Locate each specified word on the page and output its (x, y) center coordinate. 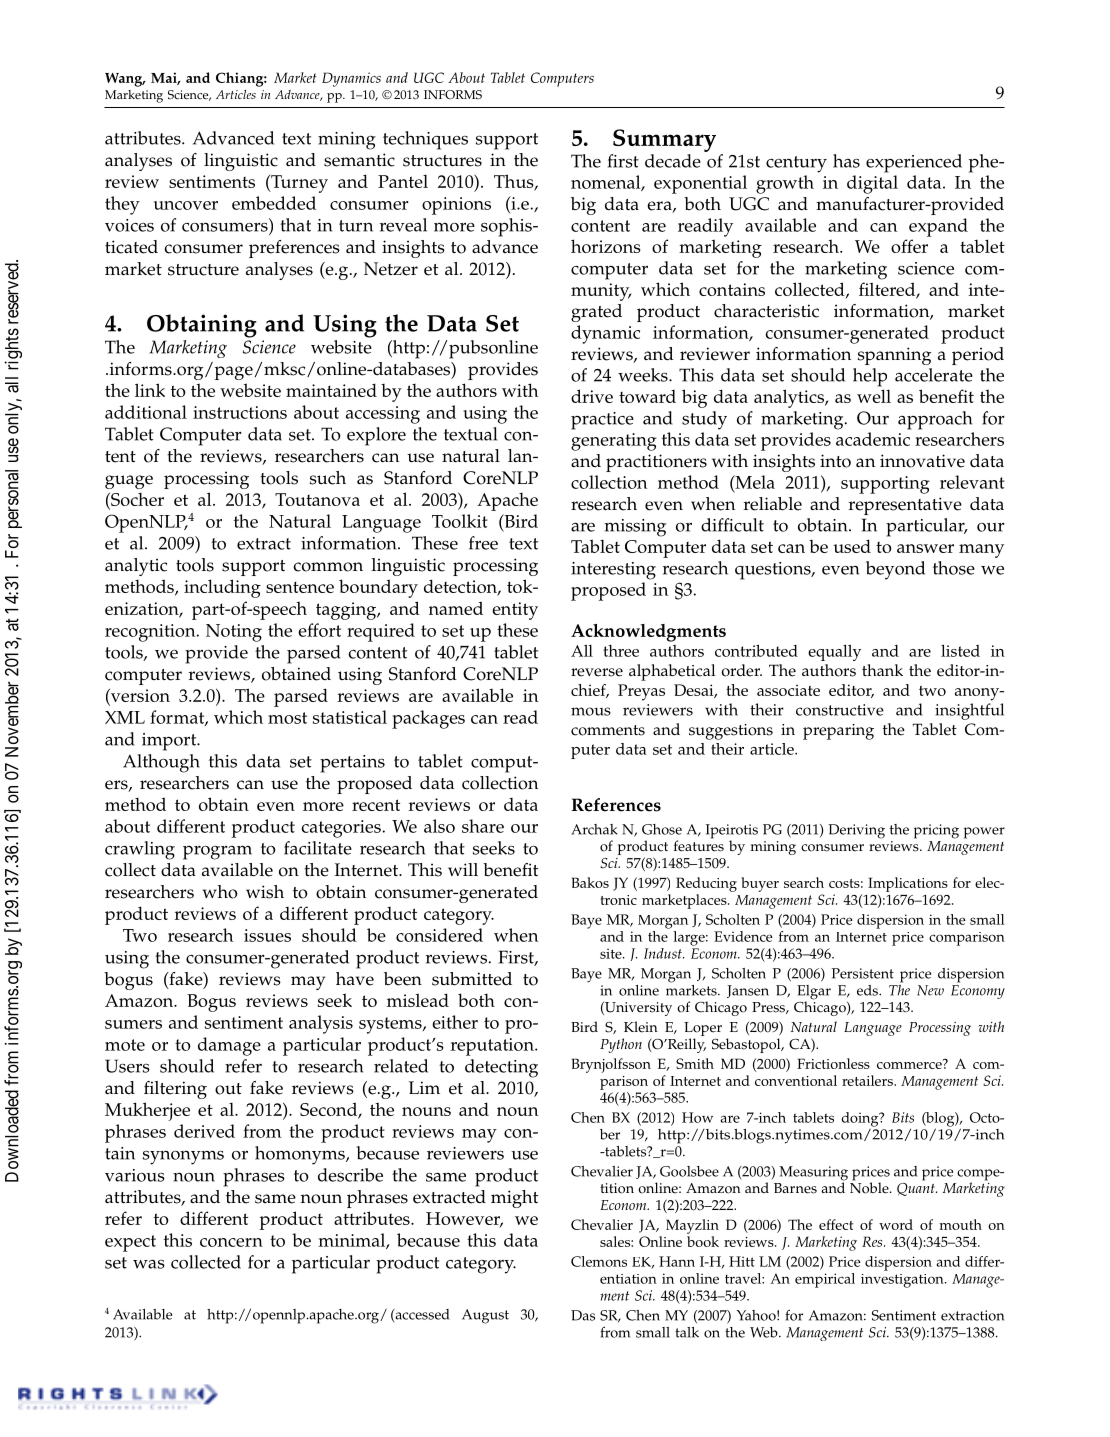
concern (231, 1242)
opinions (456, 206)
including (222, 588)
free (483, 543)
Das (583, 1315)
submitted (472, 979)
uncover (186, 205)
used (852, 546)
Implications (908, 884)
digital (872, 184)
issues (267, 935)
